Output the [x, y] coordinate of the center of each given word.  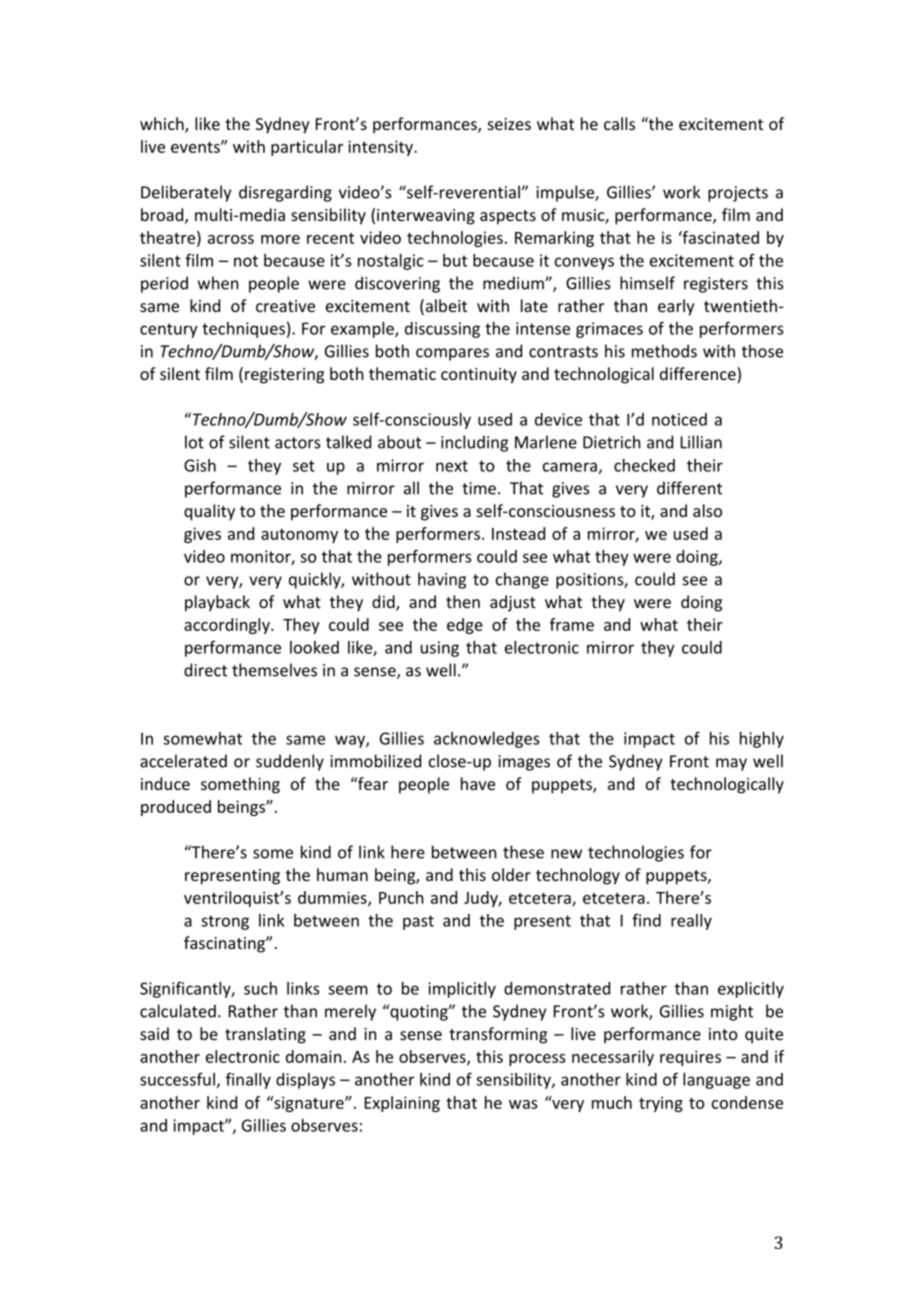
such [260, 988]
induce [165, 783]
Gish [200, 465]
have [478, 783]
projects [738, 194]
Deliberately [186, 193]
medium [514, 283]
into [723, 1034]
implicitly [462, 990]
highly [762, 740]
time [479, 488]
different [689, 488]
